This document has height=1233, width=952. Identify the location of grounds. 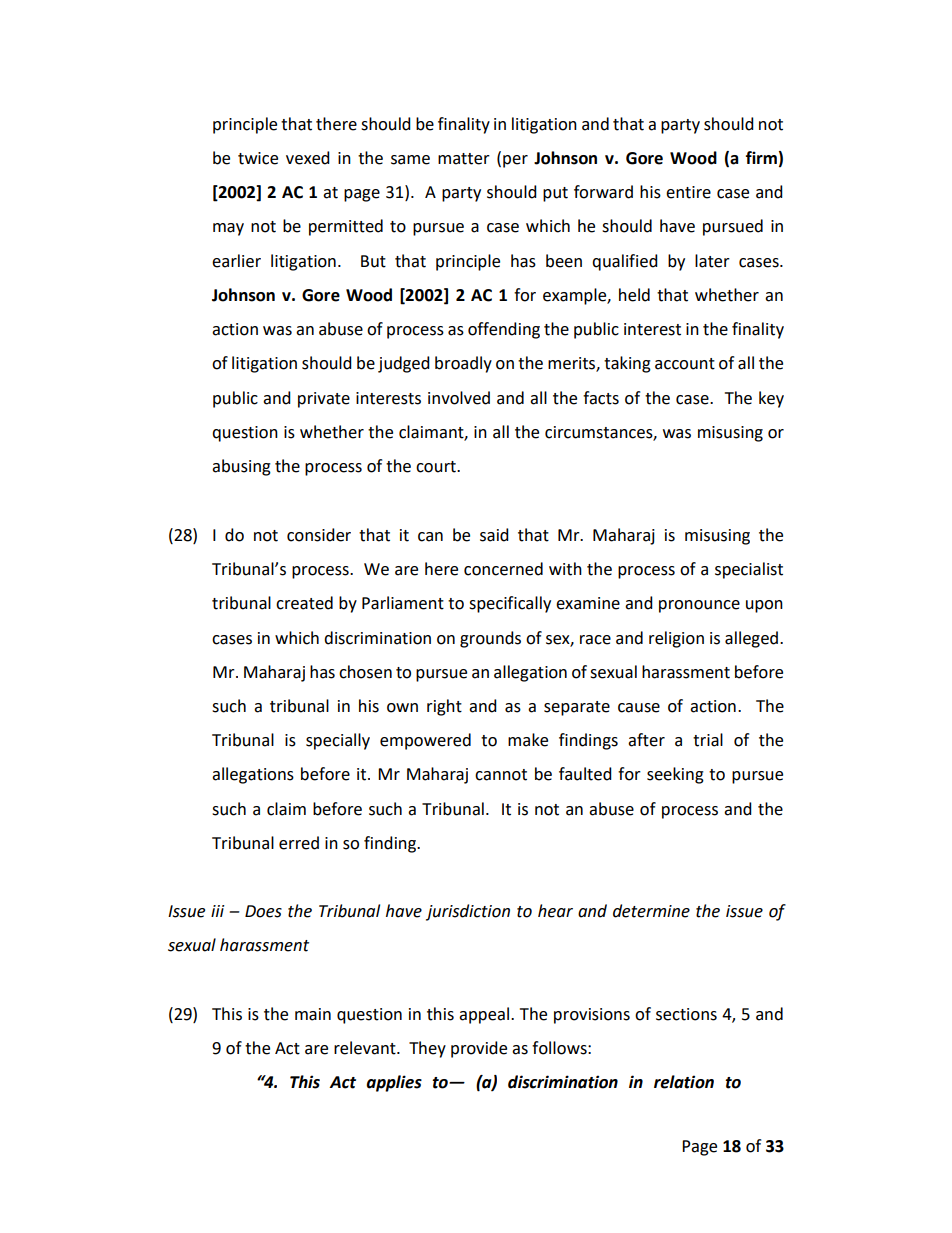
(490, 639).
